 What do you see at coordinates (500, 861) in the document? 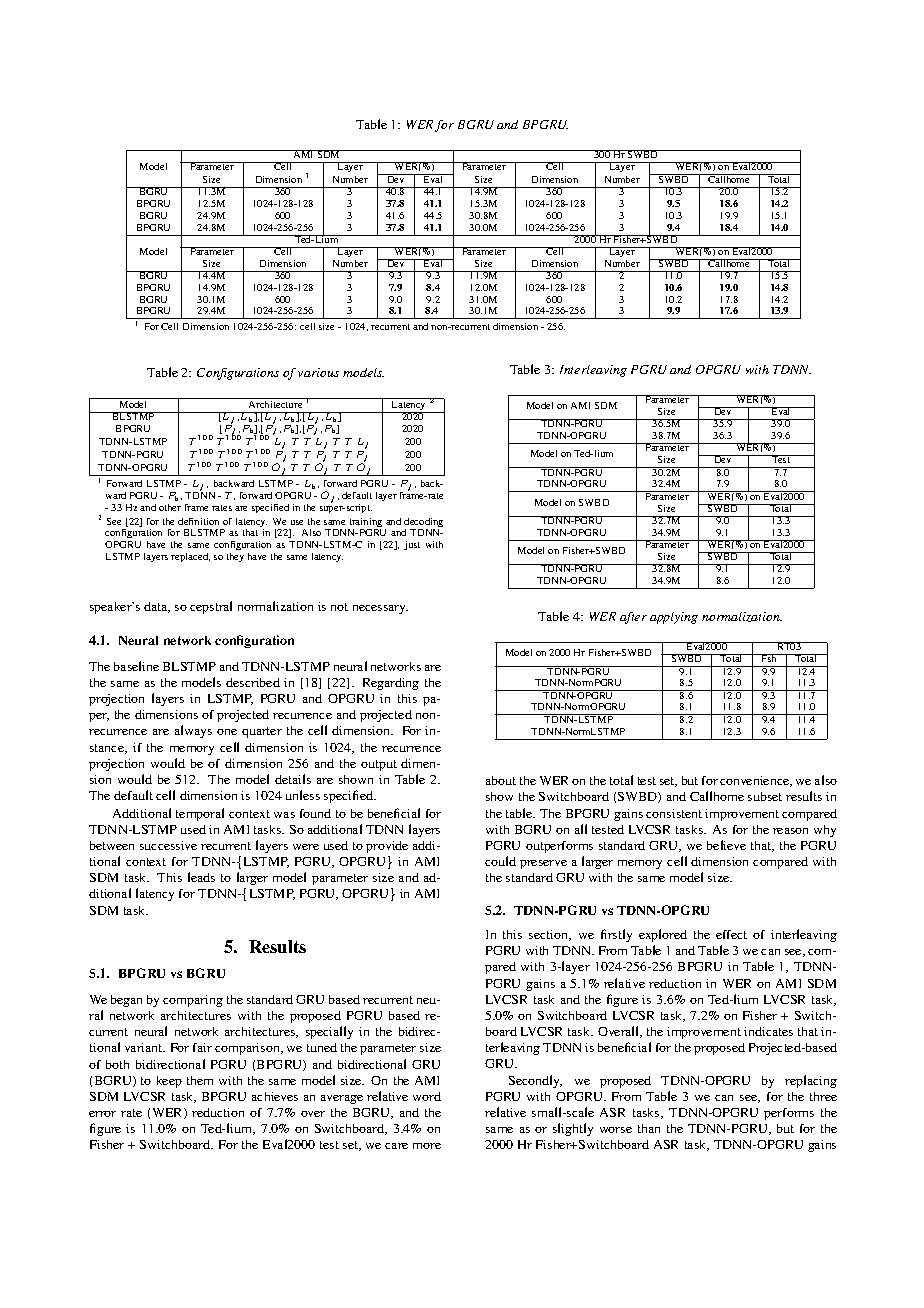
I see `could` at bounding box center [500, 861].
